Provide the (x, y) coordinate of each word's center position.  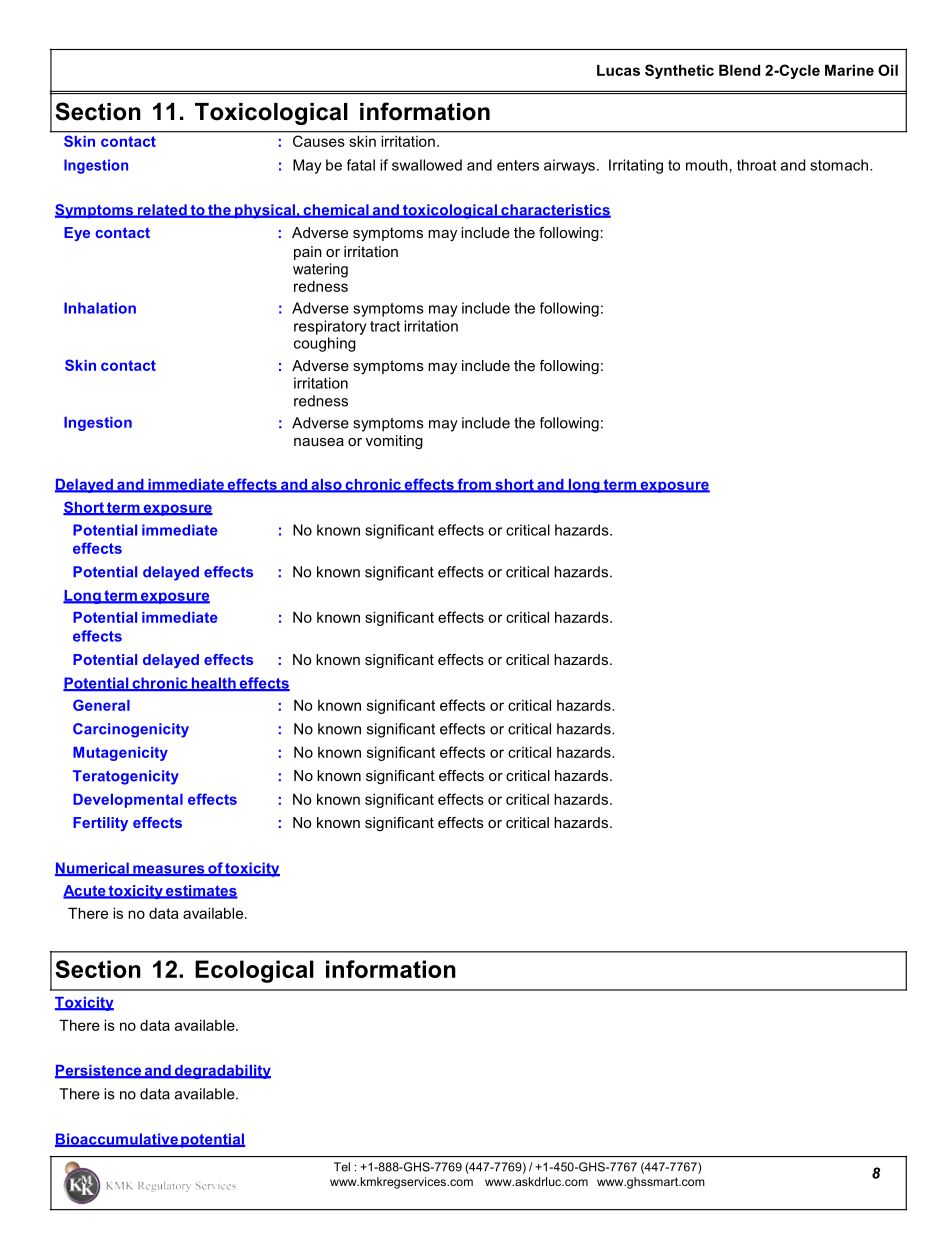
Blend (739, 70)
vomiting (394, 442)
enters (518, 165)
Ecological (254, 971)
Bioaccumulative (117, 1140)
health (213, 684)
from (474, 485)
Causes (318, 141)
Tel (342, 1167)
